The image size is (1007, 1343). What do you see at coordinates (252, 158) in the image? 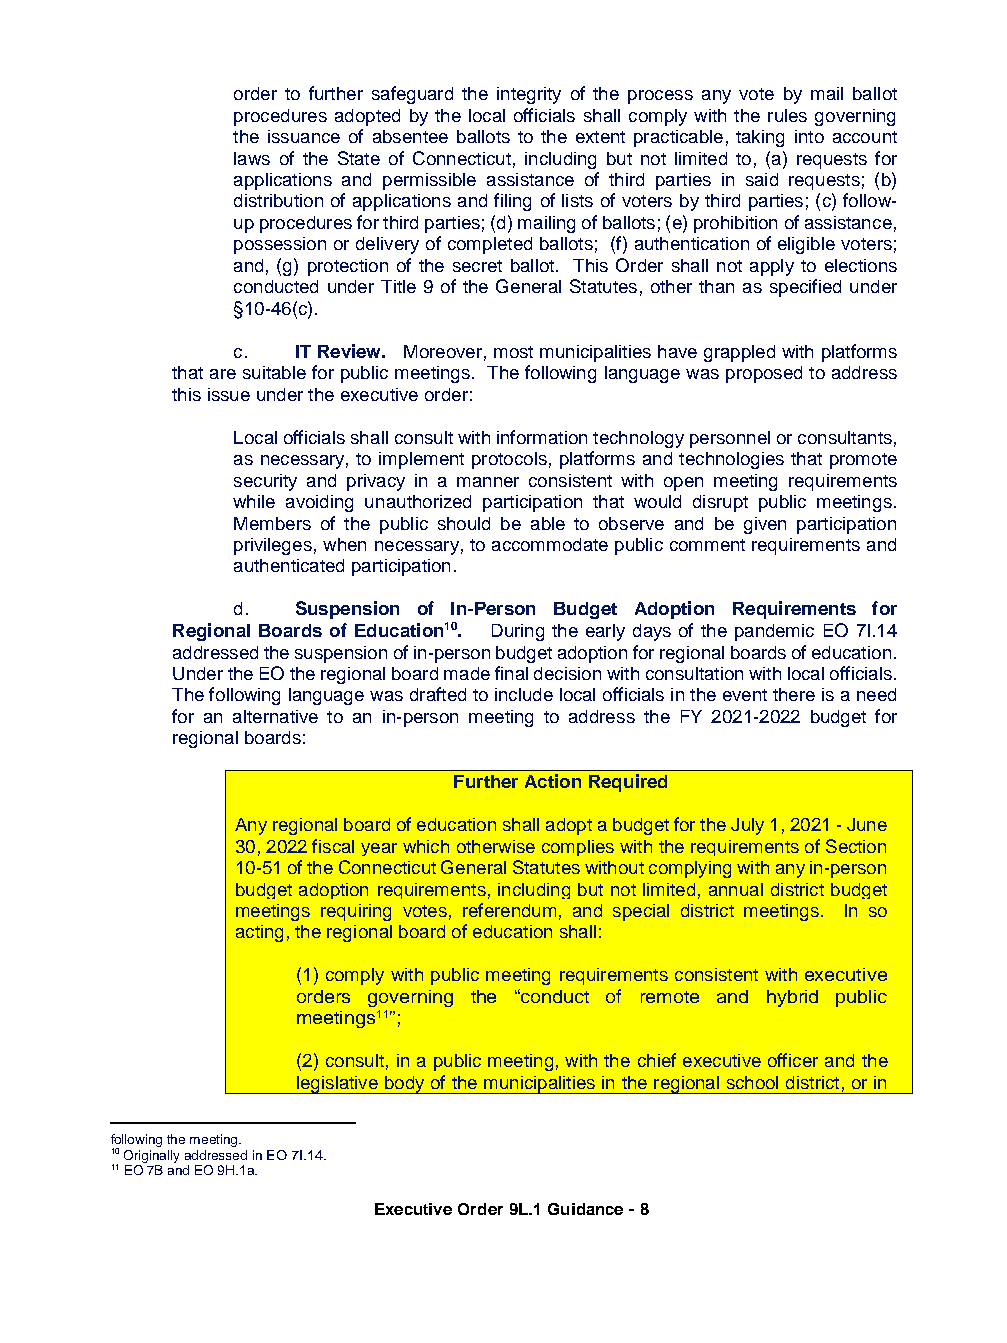
I see `laws` at bounding box center [252, 158].
